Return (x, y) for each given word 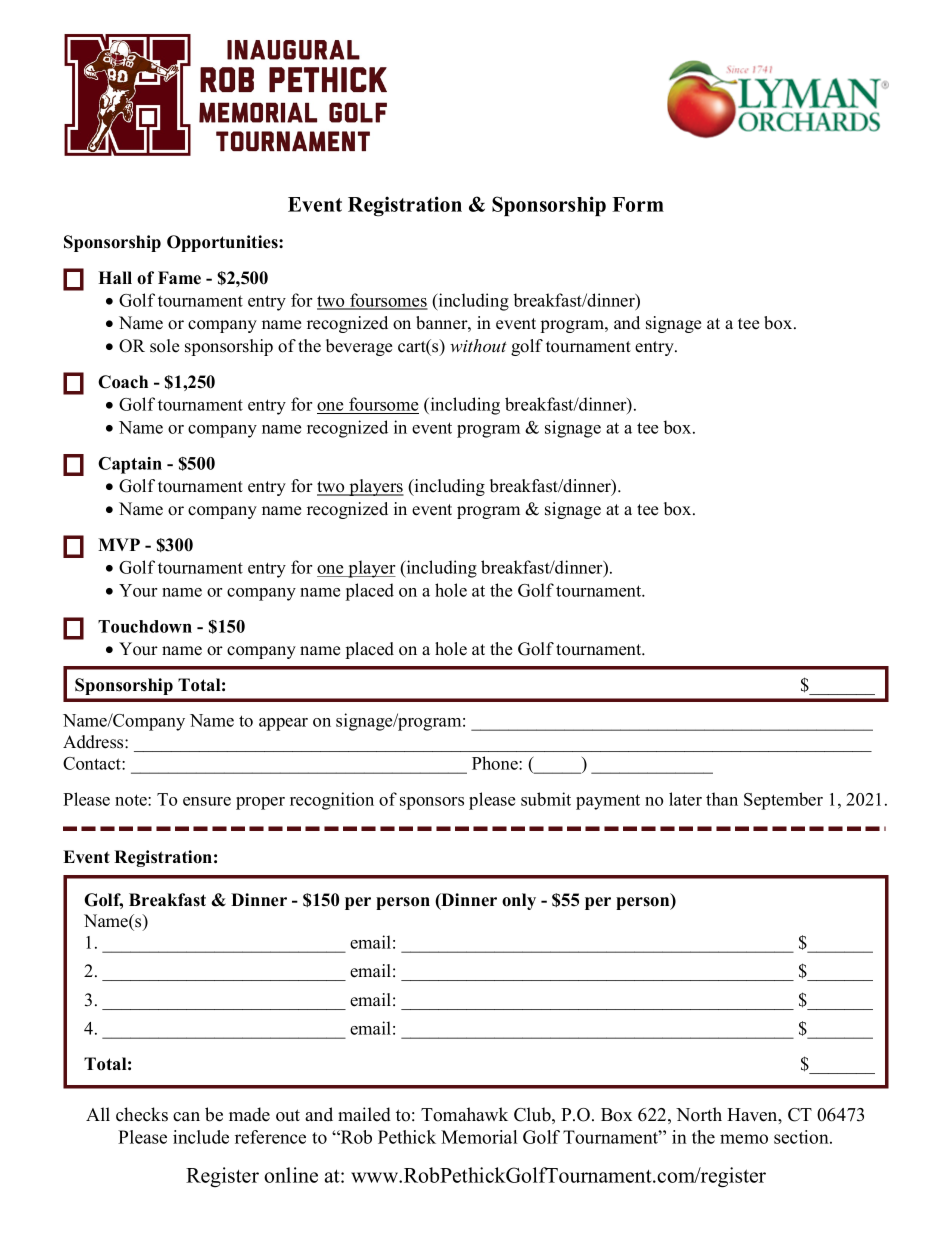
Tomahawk (464, 1114)
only (519, 901)
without (478, 345)
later (685, 799)
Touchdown (145, 626)
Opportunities (223, 243)
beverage (359, 347)
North (699, 1114)
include (201, 1137)
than (722, 799)
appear (283, 724)
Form (638, 204)
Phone (496, 763)
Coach (123, 382)
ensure (207, 801)
